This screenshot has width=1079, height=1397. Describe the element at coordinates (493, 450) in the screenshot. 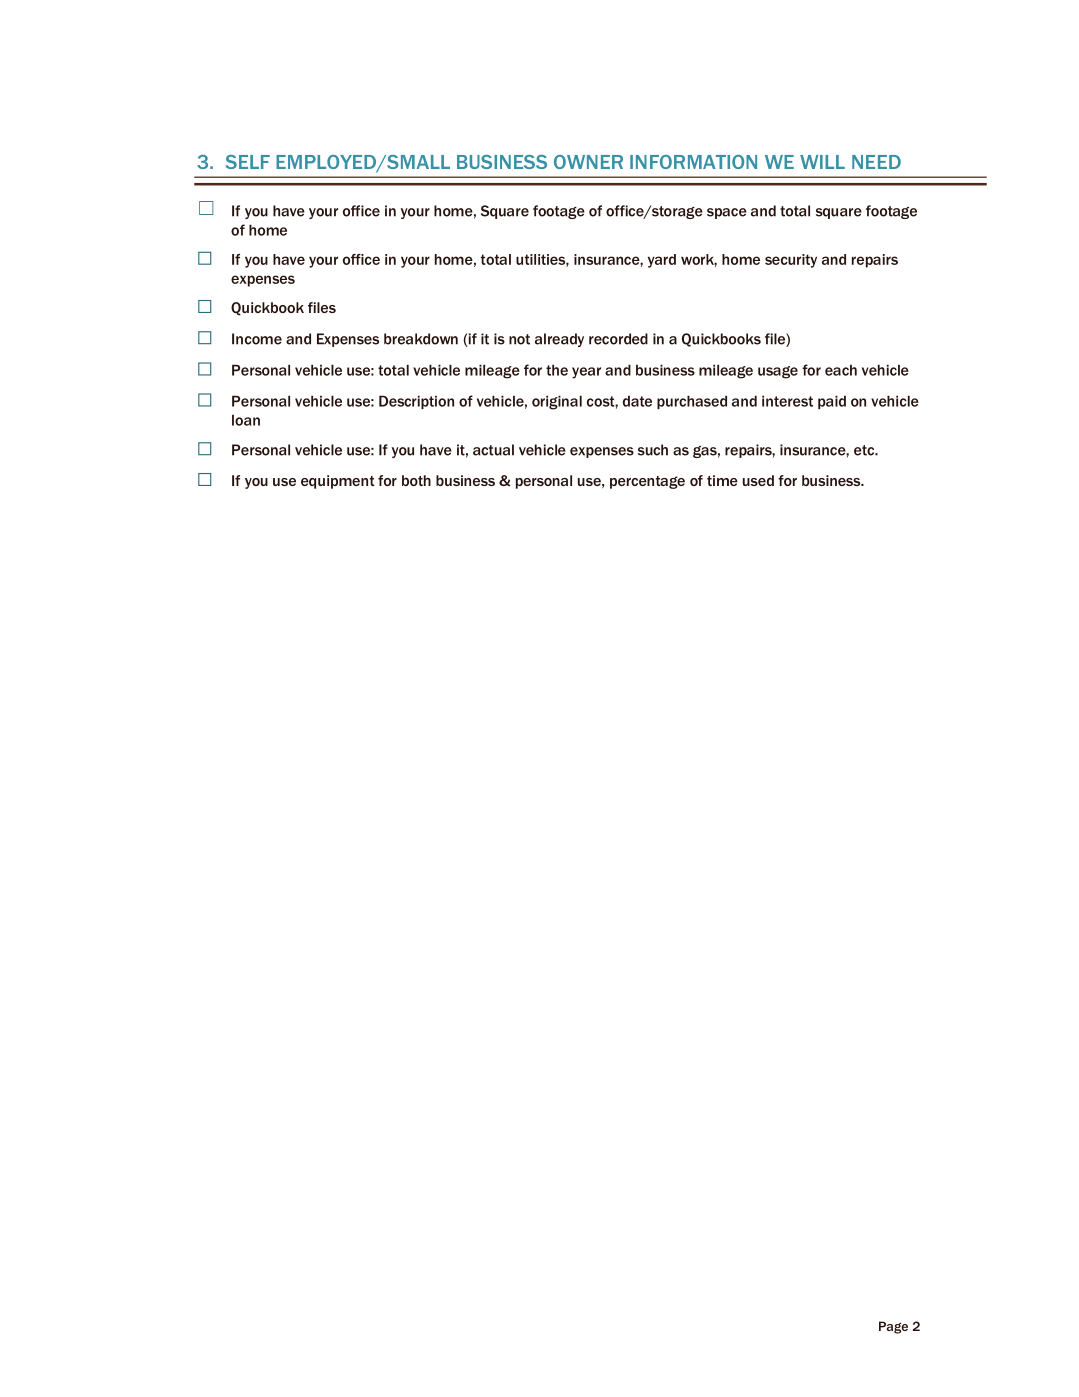

I see `actual` at that location.
